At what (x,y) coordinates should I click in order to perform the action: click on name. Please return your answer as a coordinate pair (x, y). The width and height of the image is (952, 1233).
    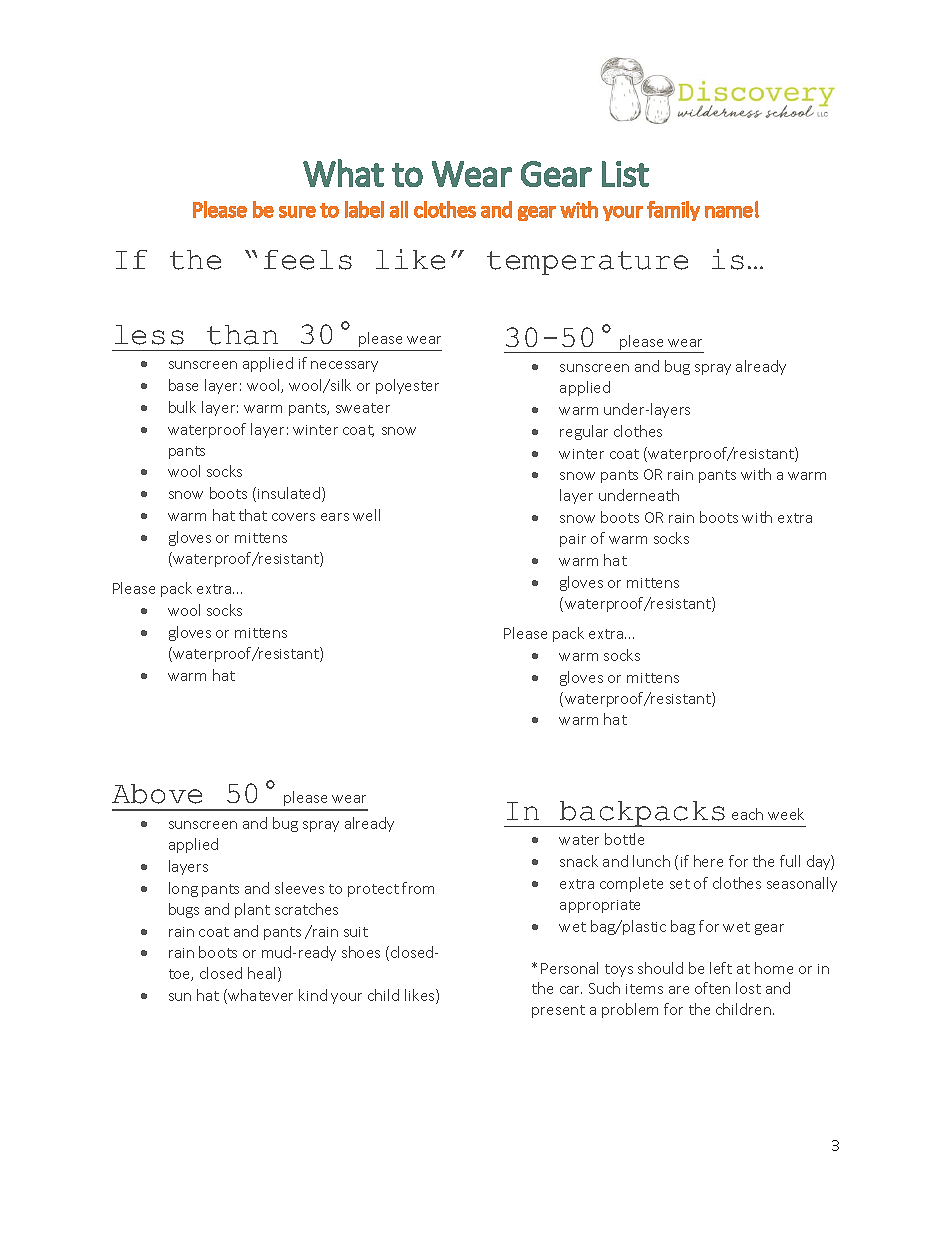
    Looking at the image, I should click on (729, 212).
